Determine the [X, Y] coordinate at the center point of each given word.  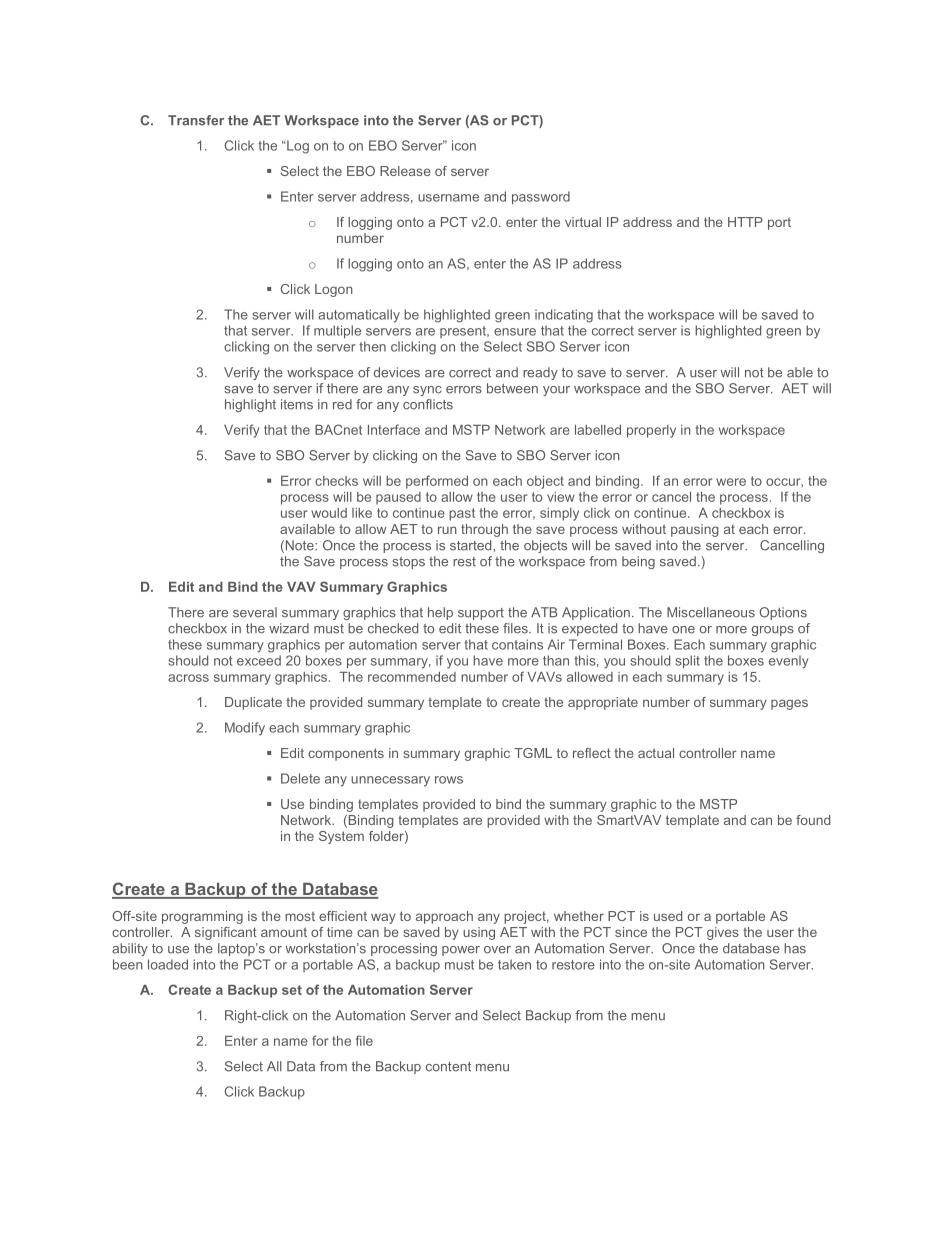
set [292, 990]
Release [405, 171]
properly [651, 431]
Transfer [196, 120]
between [512, 388]
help [440, 613]
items [297, 404]
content [448, 1067]
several [255, 612]
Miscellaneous [711, 612]
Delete [300, 778]
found [813, 820]
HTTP [745, 222]
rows [449, 780]
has [795, 948]
